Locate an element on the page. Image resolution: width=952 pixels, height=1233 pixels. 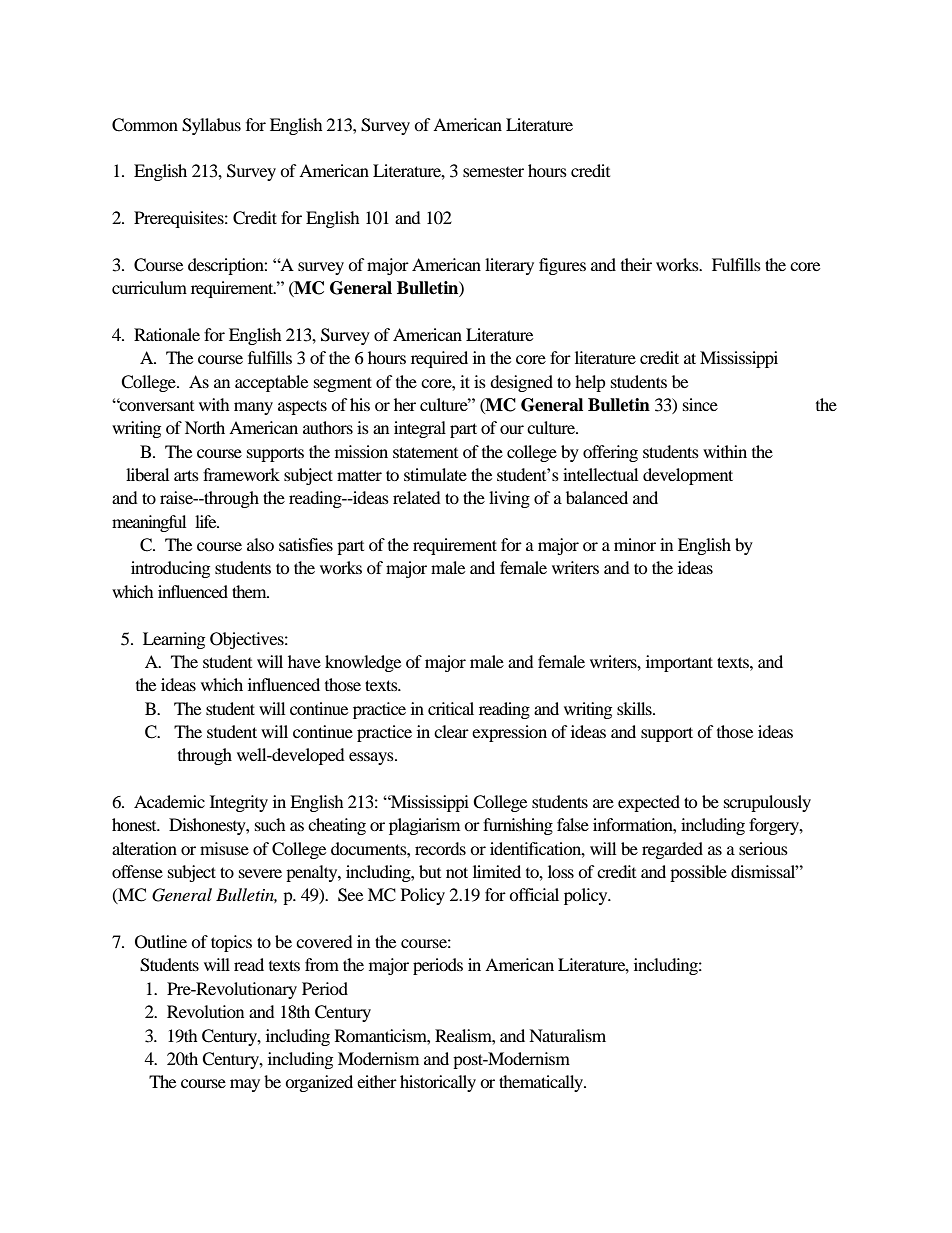
Integrity is located at coordinates (239, 803).
